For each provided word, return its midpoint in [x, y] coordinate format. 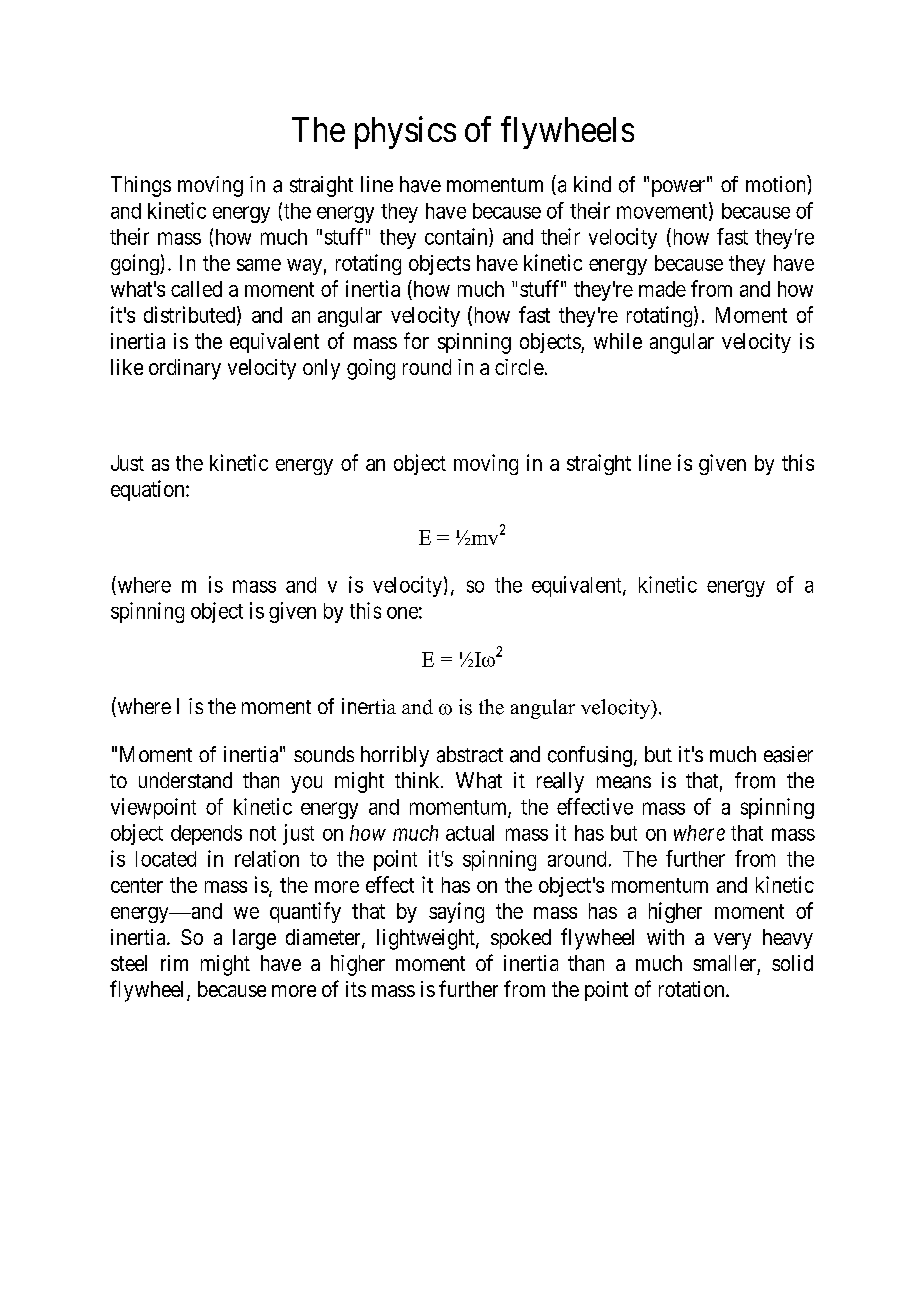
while [618, 341]
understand [185, 780]
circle [519, 367]
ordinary [185, 369]
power [680, 188]
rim [174, 963]
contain [457, 237]
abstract [470, 754]
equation [149, 490]
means [624, 782]
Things [141, 186]
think [418, 780]
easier [788, 754]
